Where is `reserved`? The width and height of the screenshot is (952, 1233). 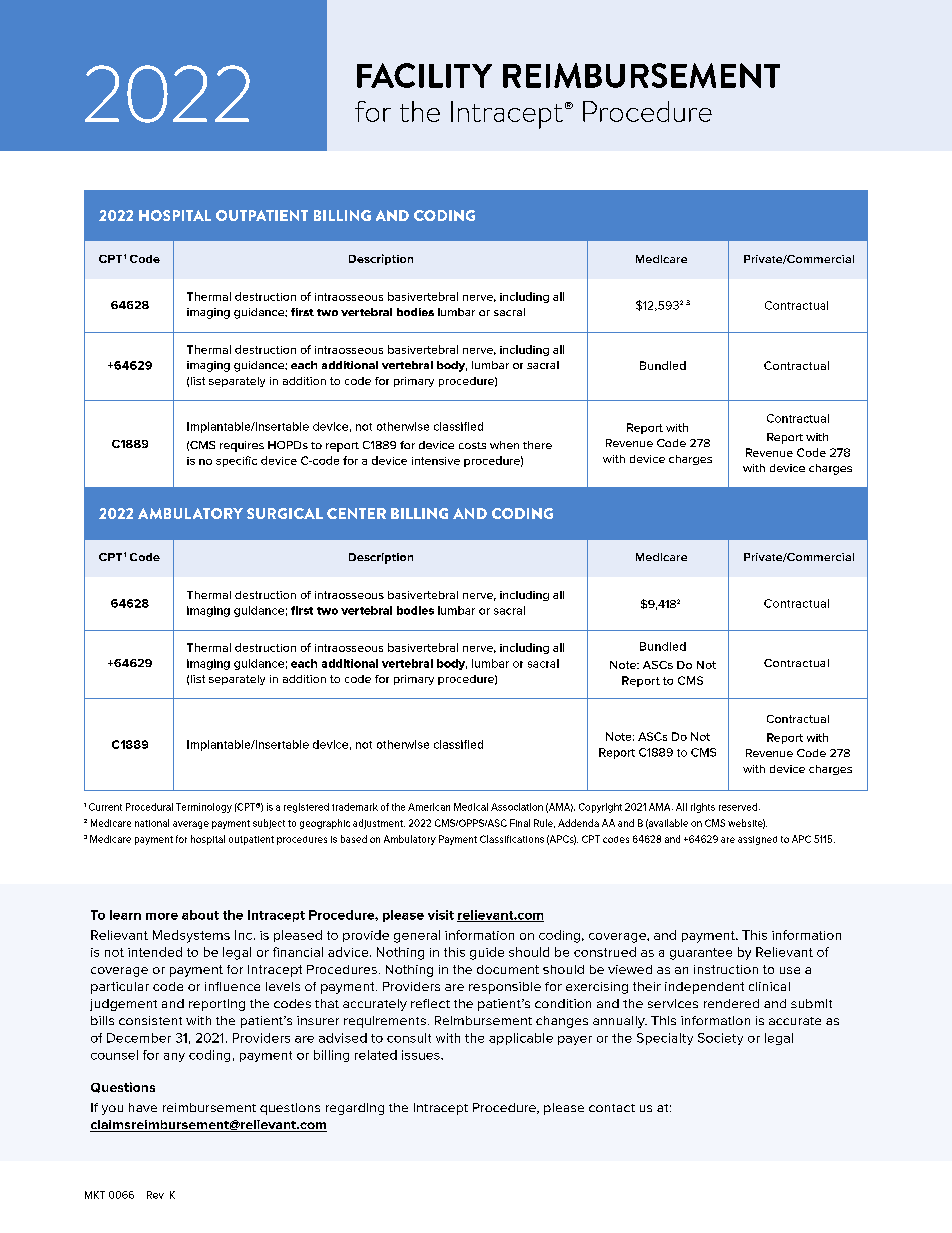
reserved is located at coordinates (738, 807).
